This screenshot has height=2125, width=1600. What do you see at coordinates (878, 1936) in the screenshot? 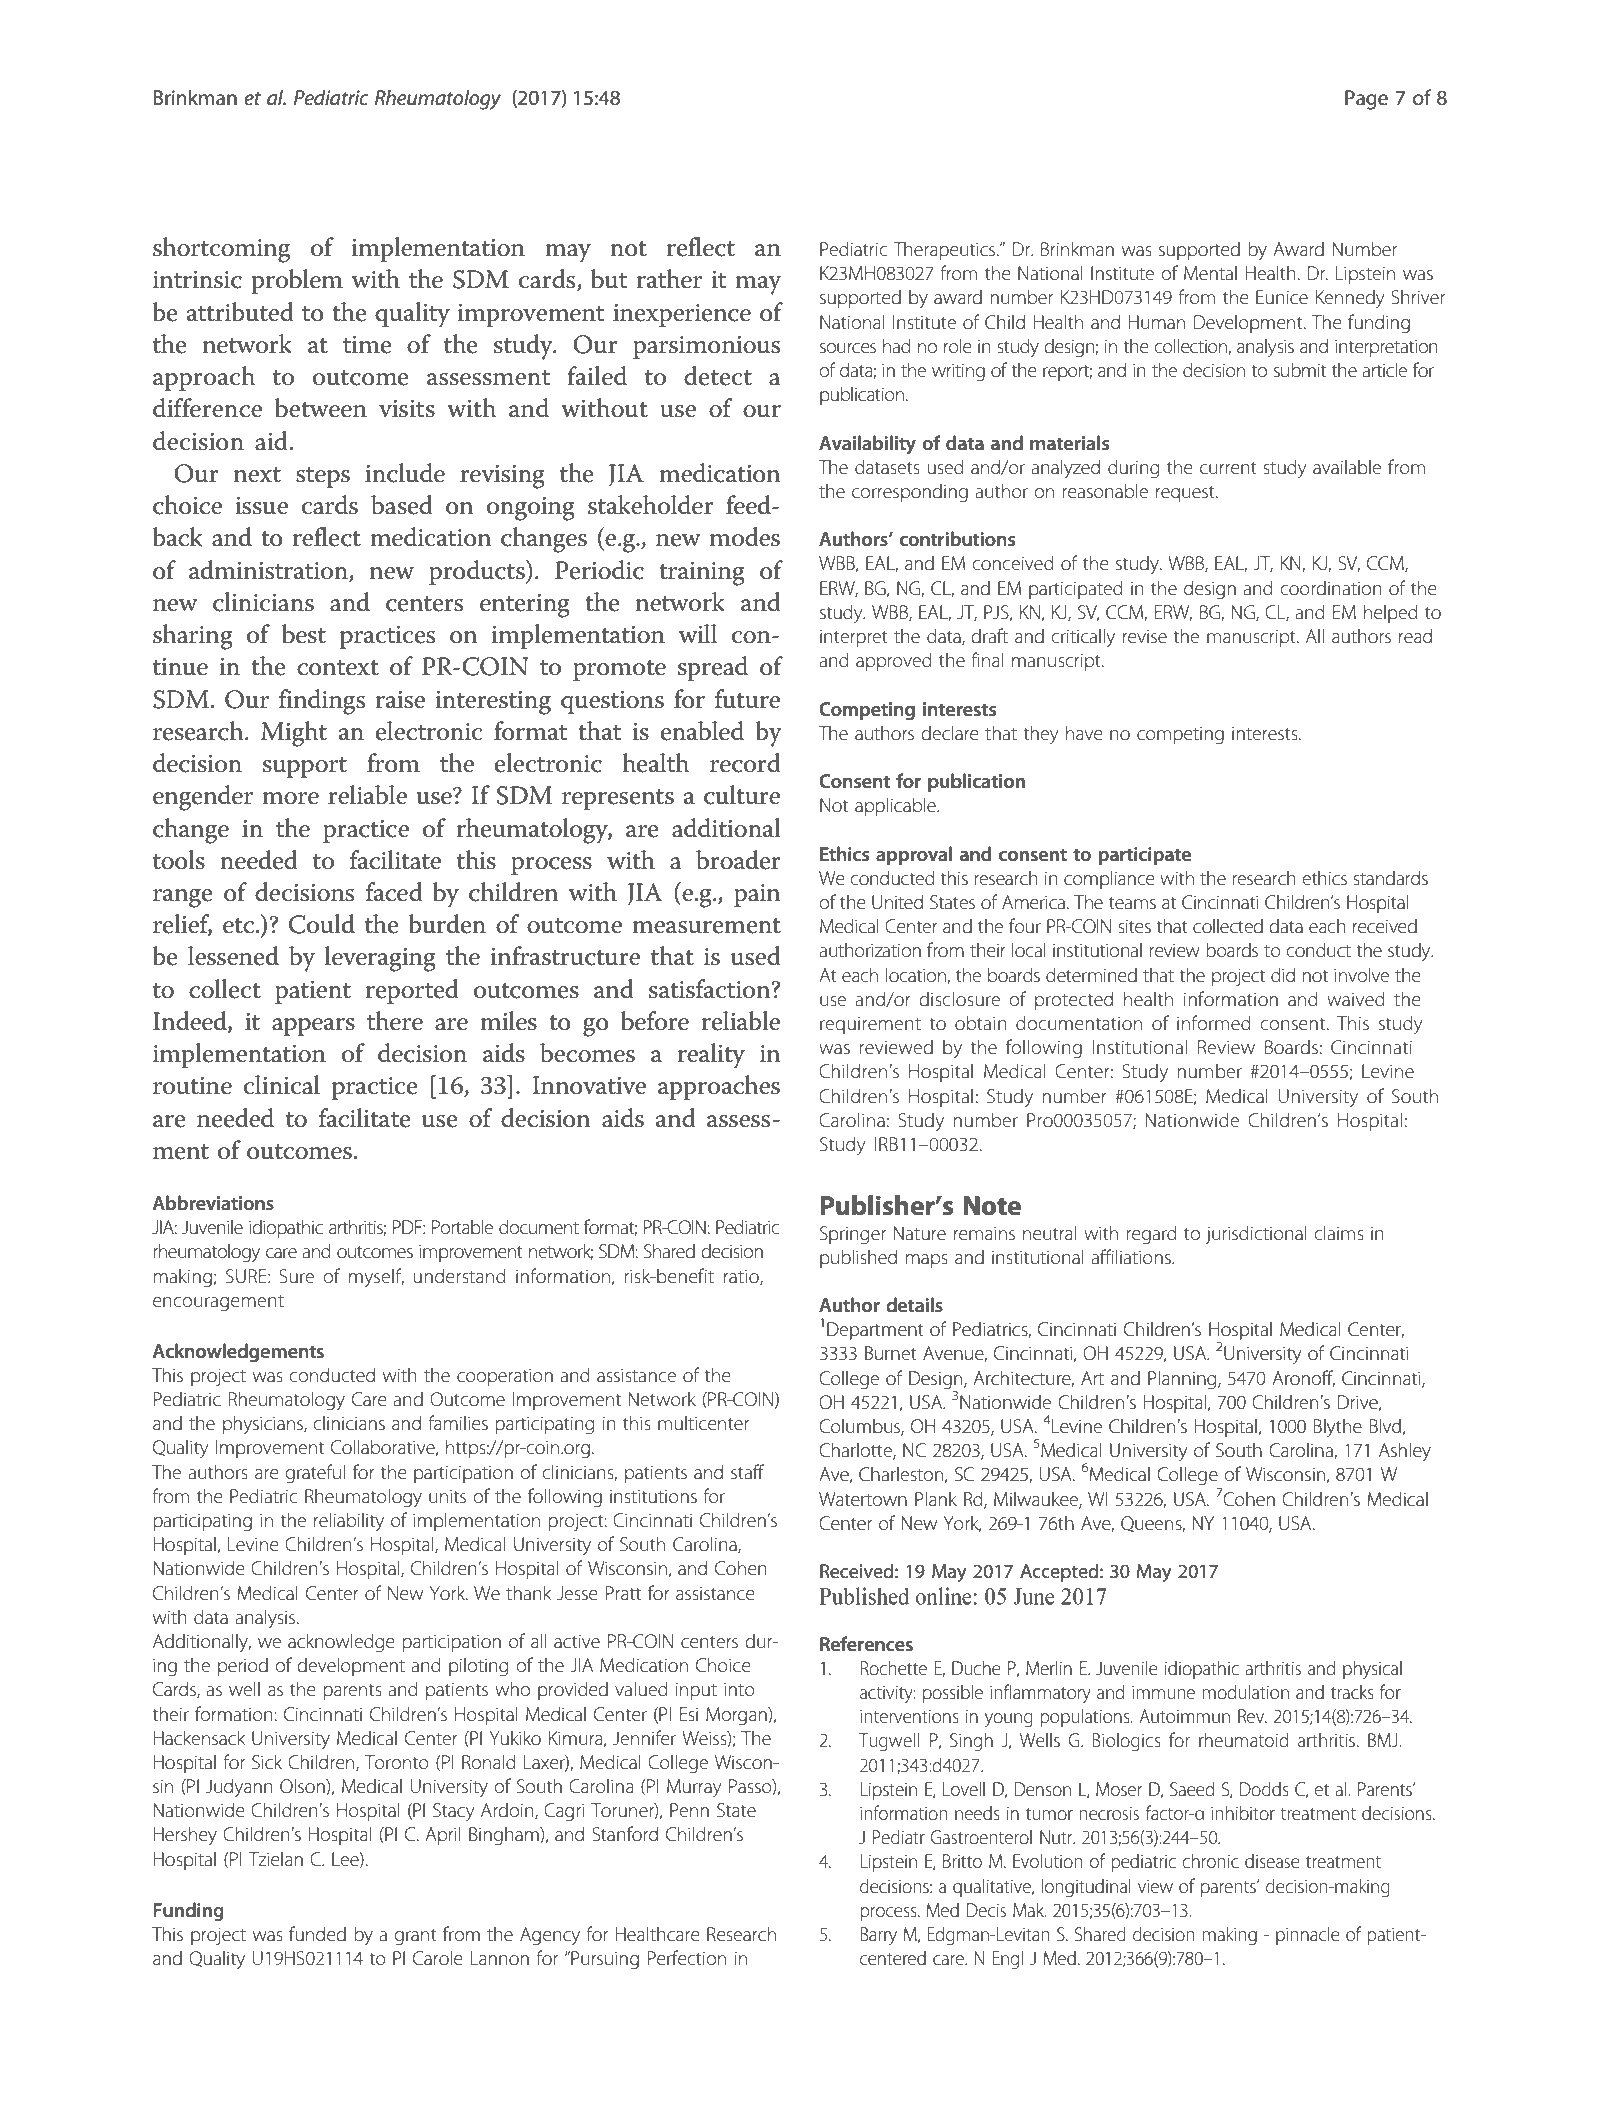
I see `Barry` at bounding box center [878, 1936].
